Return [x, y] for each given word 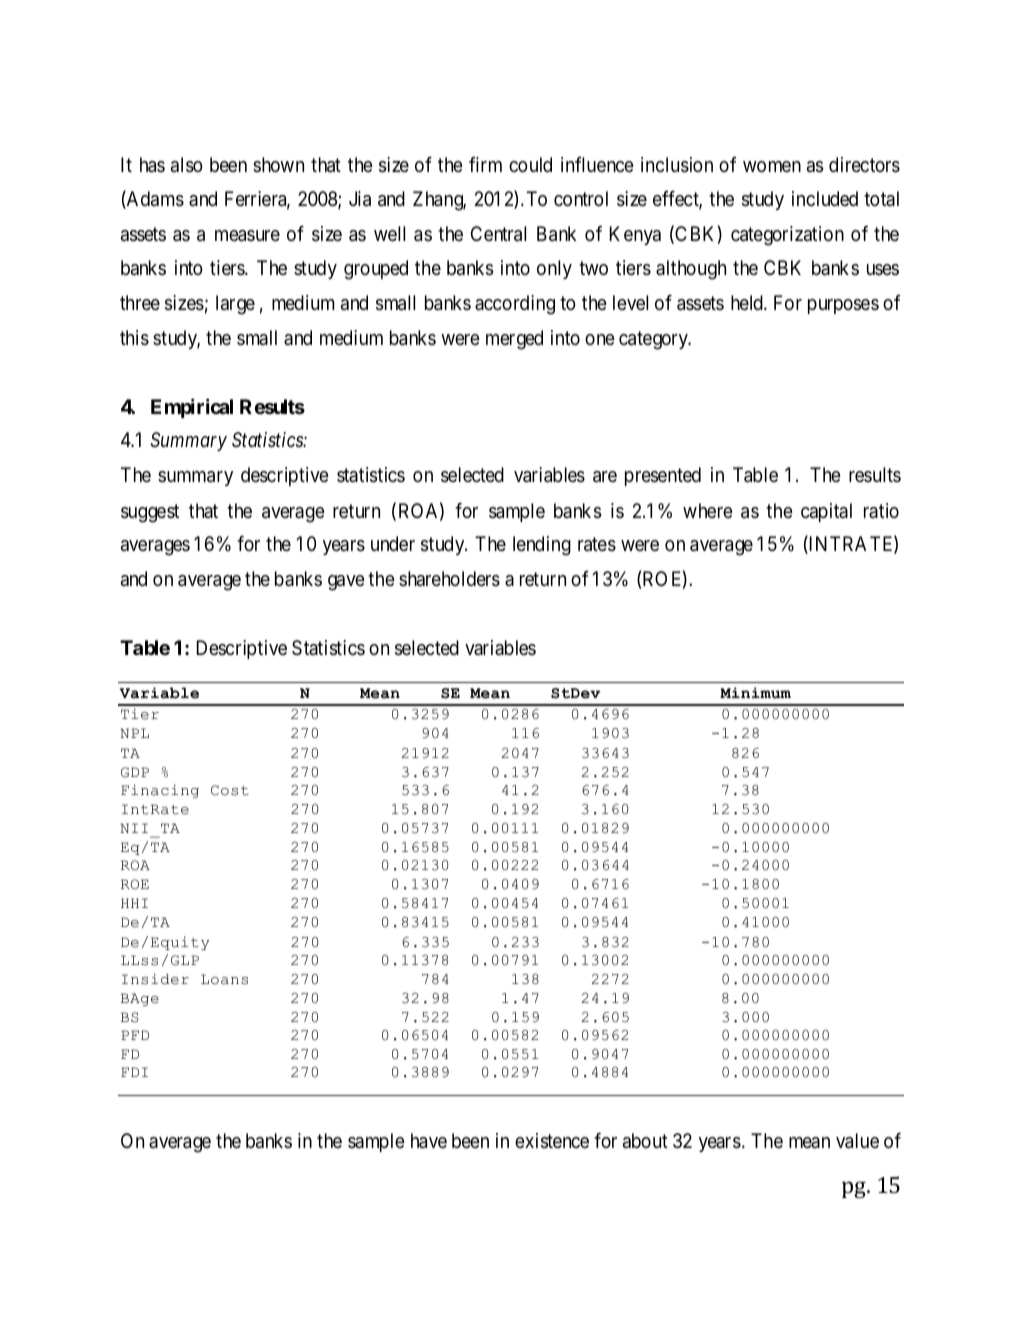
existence [552, 1141]
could [530, 164]
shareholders [449, 579]
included [825, 198]
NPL [134, 733]
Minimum [755, 693]
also [187, 165]
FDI [134, 1072]
